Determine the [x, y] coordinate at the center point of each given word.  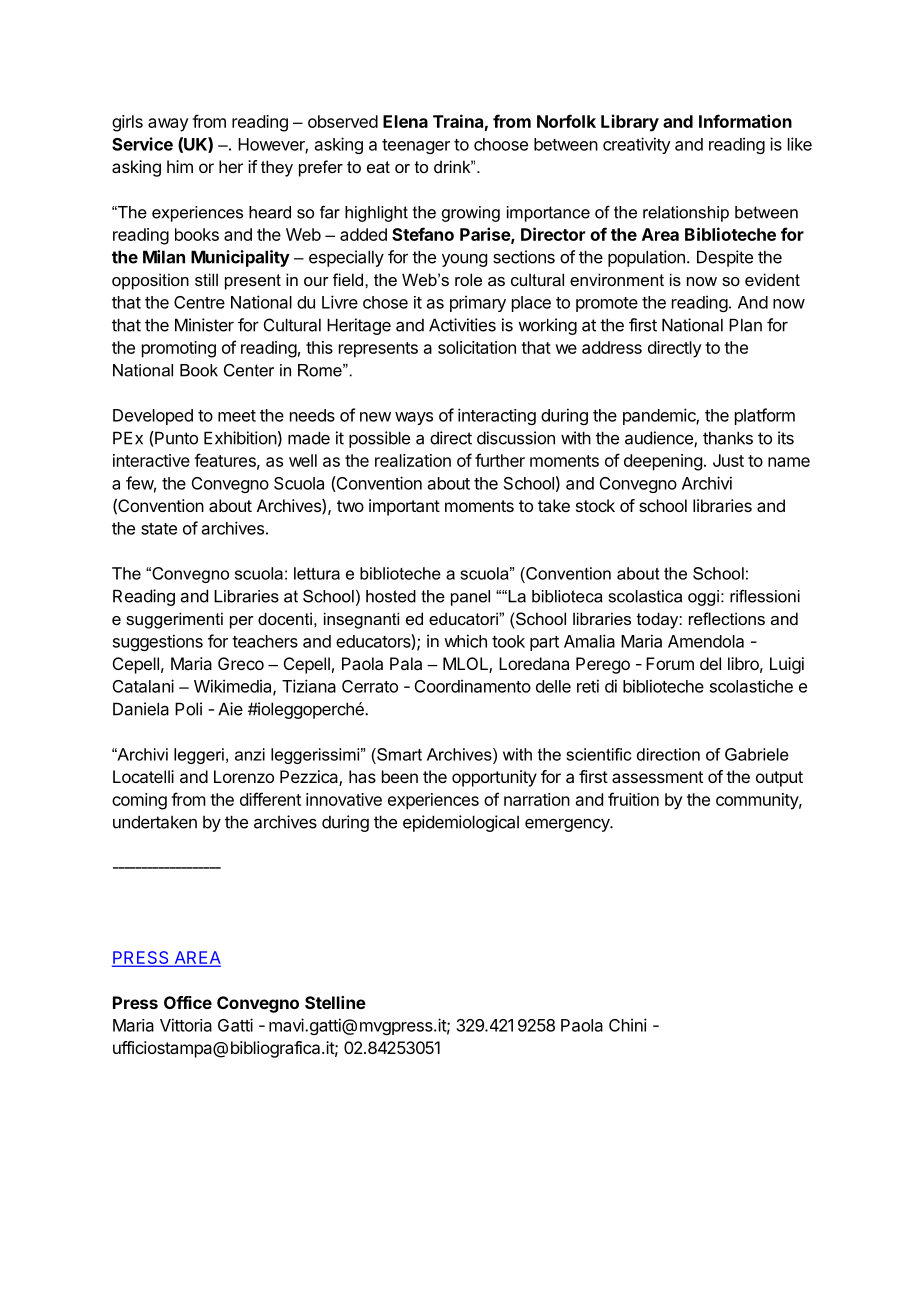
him [180, 166]
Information [745, 121]
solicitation [477, 347]
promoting [179, 349]
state [159, 529]
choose [501, 144]
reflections [727, 618]
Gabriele [757, 754]
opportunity [494, 778]
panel [470, 598]
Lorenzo [244, 776]
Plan [745, 325]
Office [188, 1002]
